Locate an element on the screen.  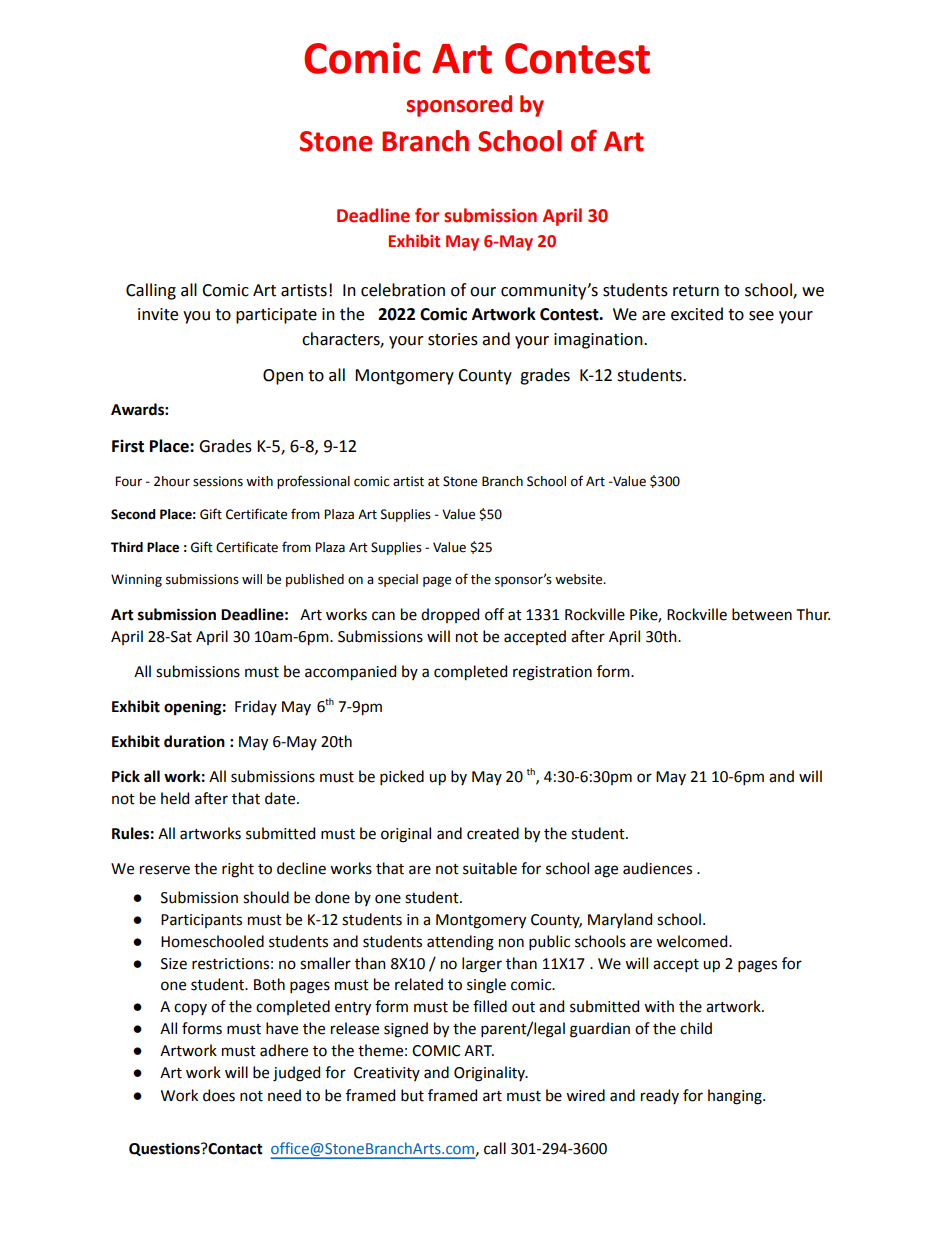
created is located at coordinates (493, 833).
